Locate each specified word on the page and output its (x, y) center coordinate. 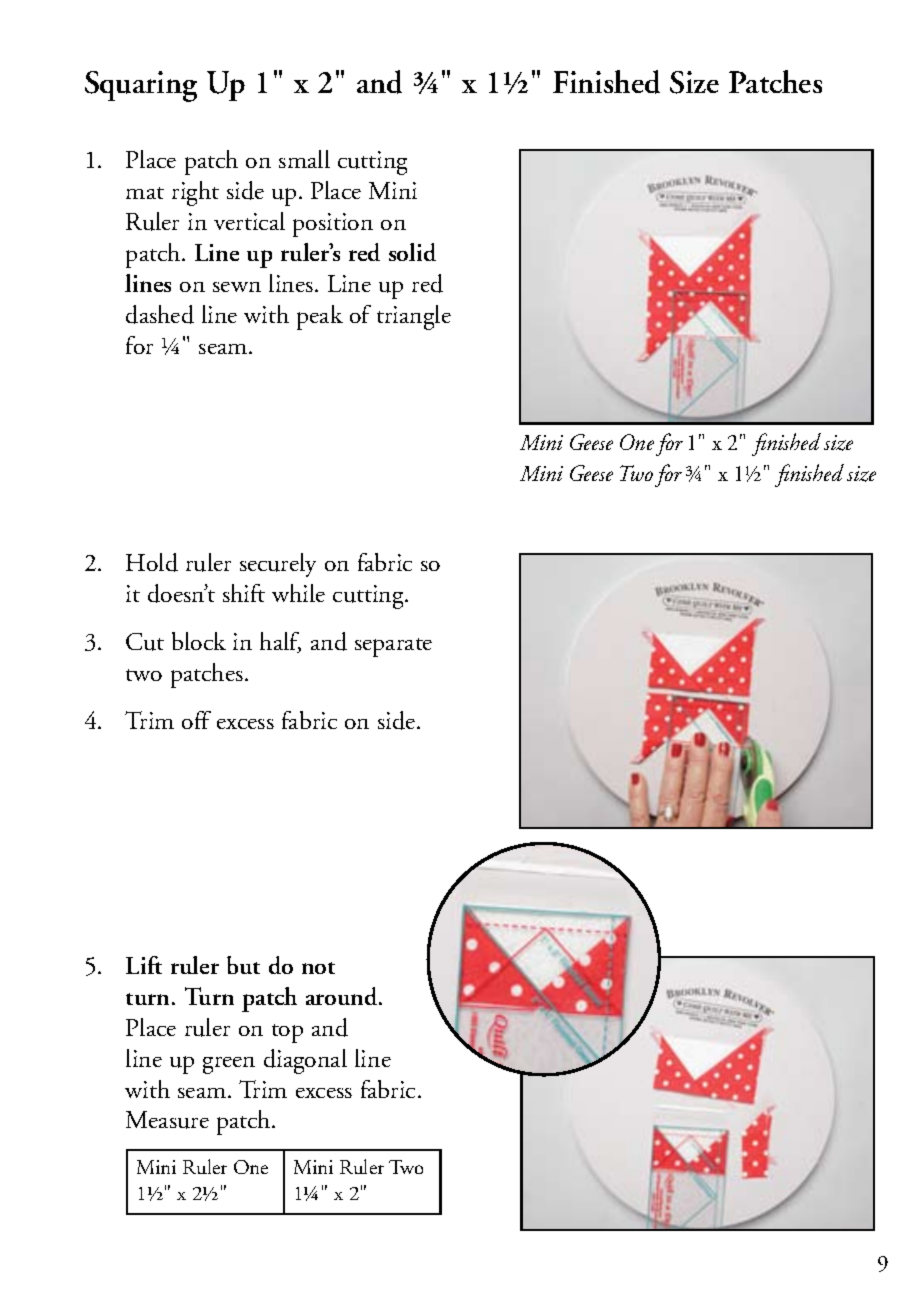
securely (278, 565)
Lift (144, 965)
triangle (414, 317)
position (333, 225)
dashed (160, 314)
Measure (167, 1120)
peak (320, 317)
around (343, 996)
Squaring (141, 86)
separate (393, 647)
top (287, 1033)
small (304, 159)
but (243, 965)
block (199, 641)
